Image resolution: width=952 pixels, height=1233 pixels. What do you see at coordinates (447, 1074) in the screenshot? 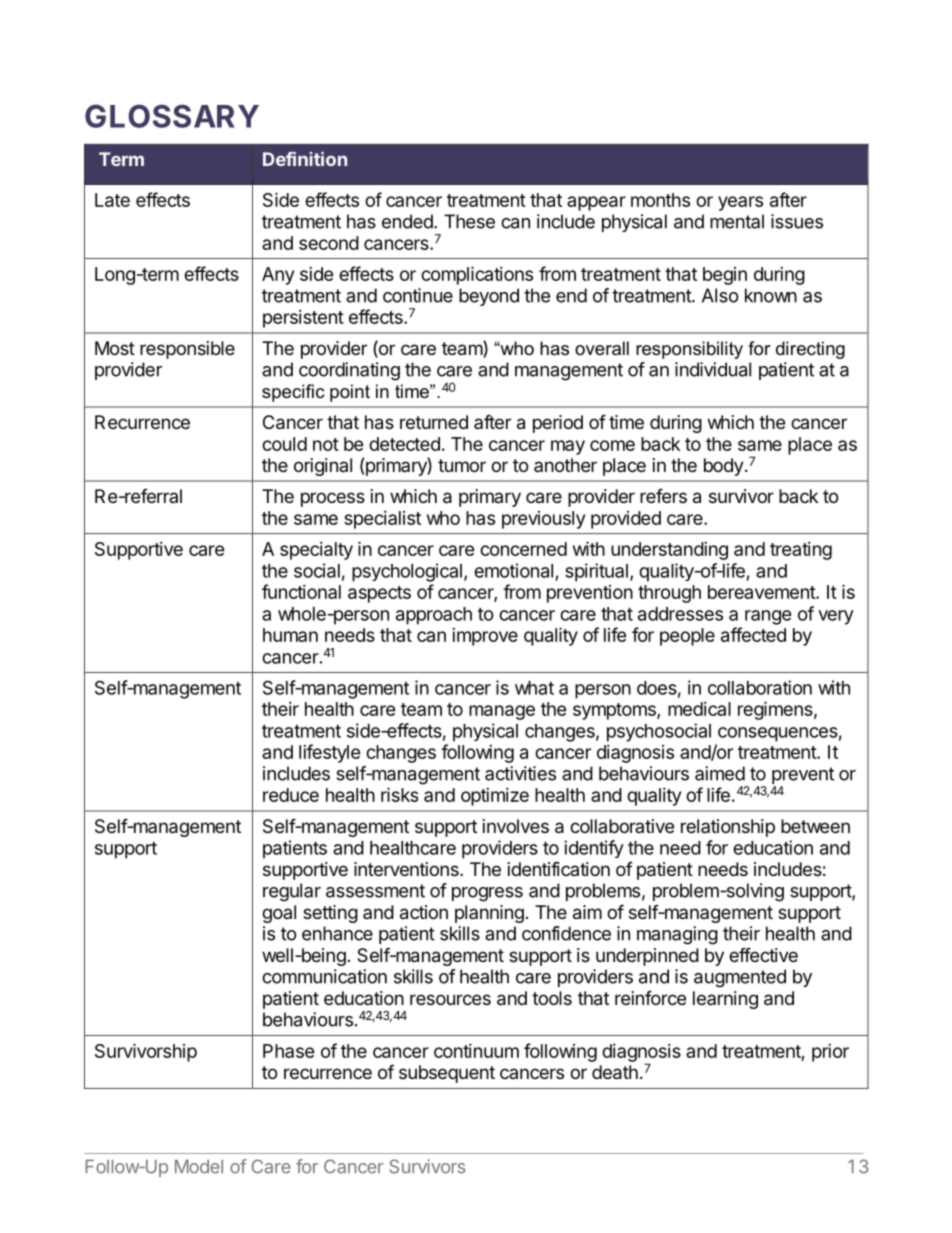
I see `subsequent` at bounding box center [447, 1074].
